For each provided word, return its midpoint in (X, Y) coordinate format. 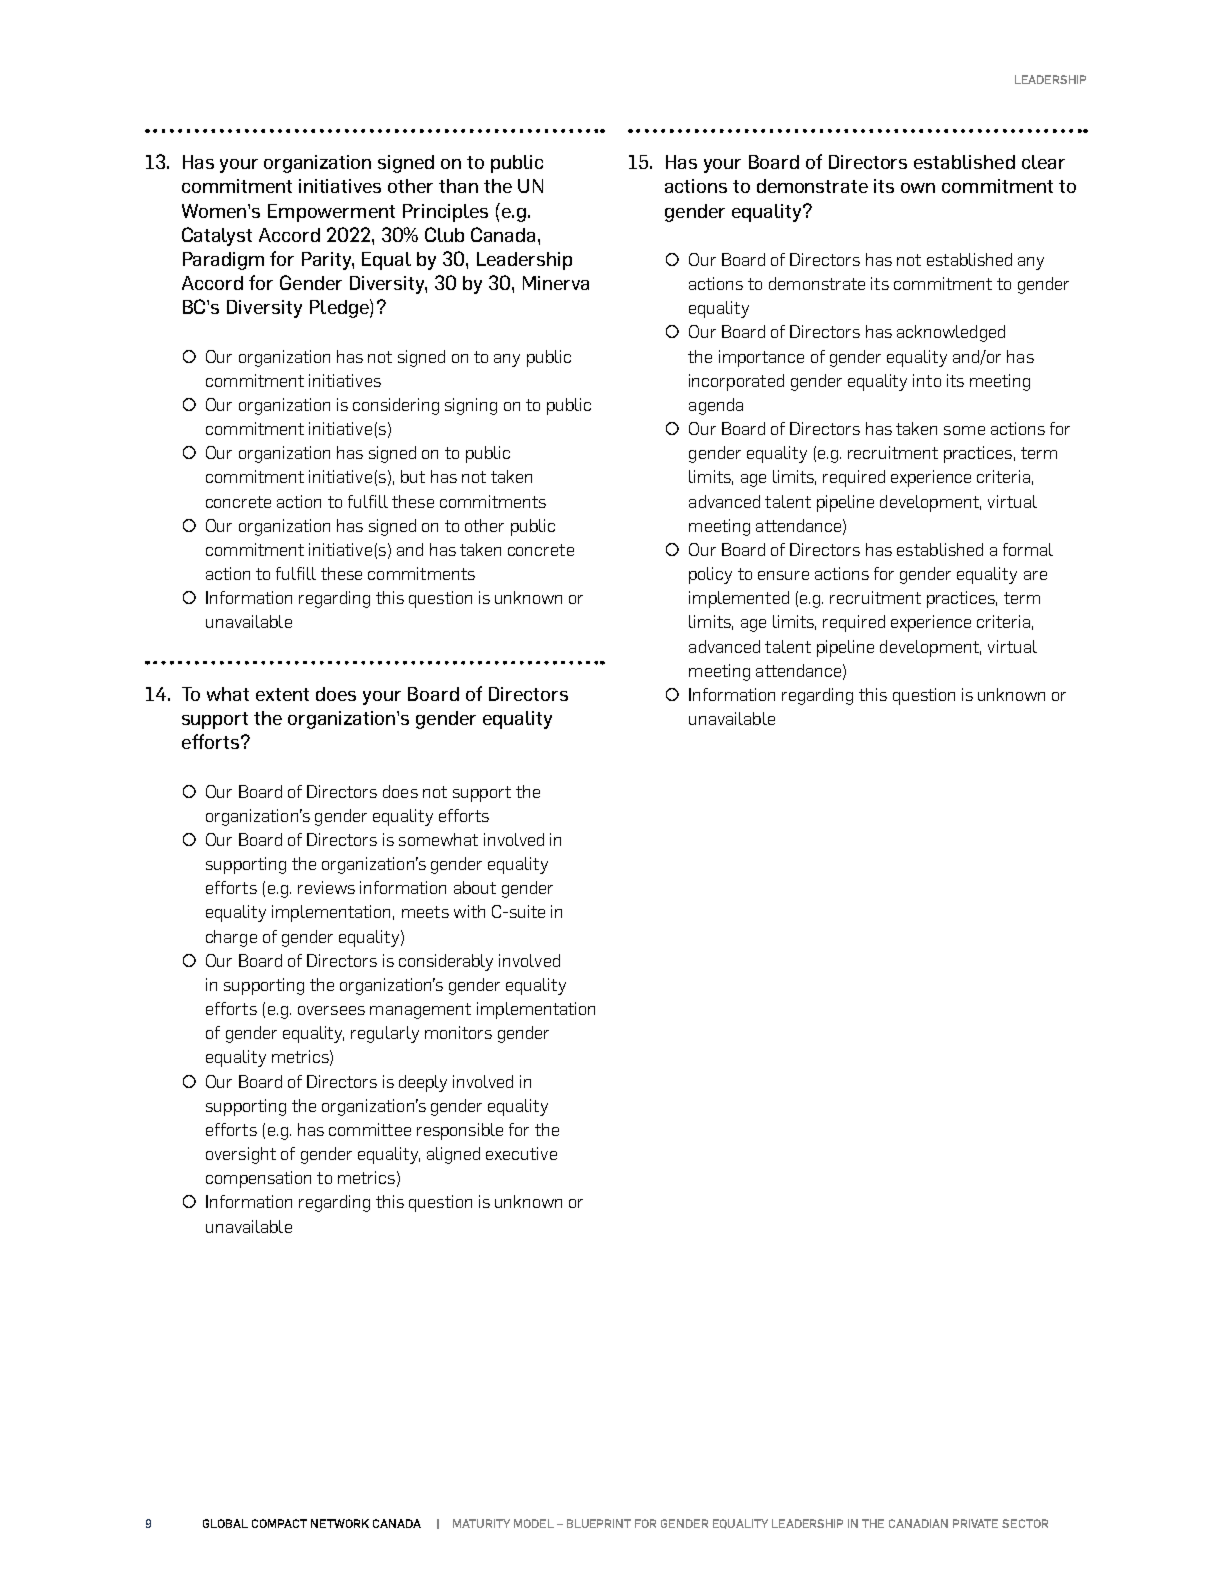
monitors (458, 1032)
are (1035, 575)
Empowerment (331, 213)
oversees (331, 1010)
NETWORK (340, 1523)
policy (710, 575)
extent (282, 694)
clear (1043, 162)
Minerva (556, 283)
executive (521, 1153)
